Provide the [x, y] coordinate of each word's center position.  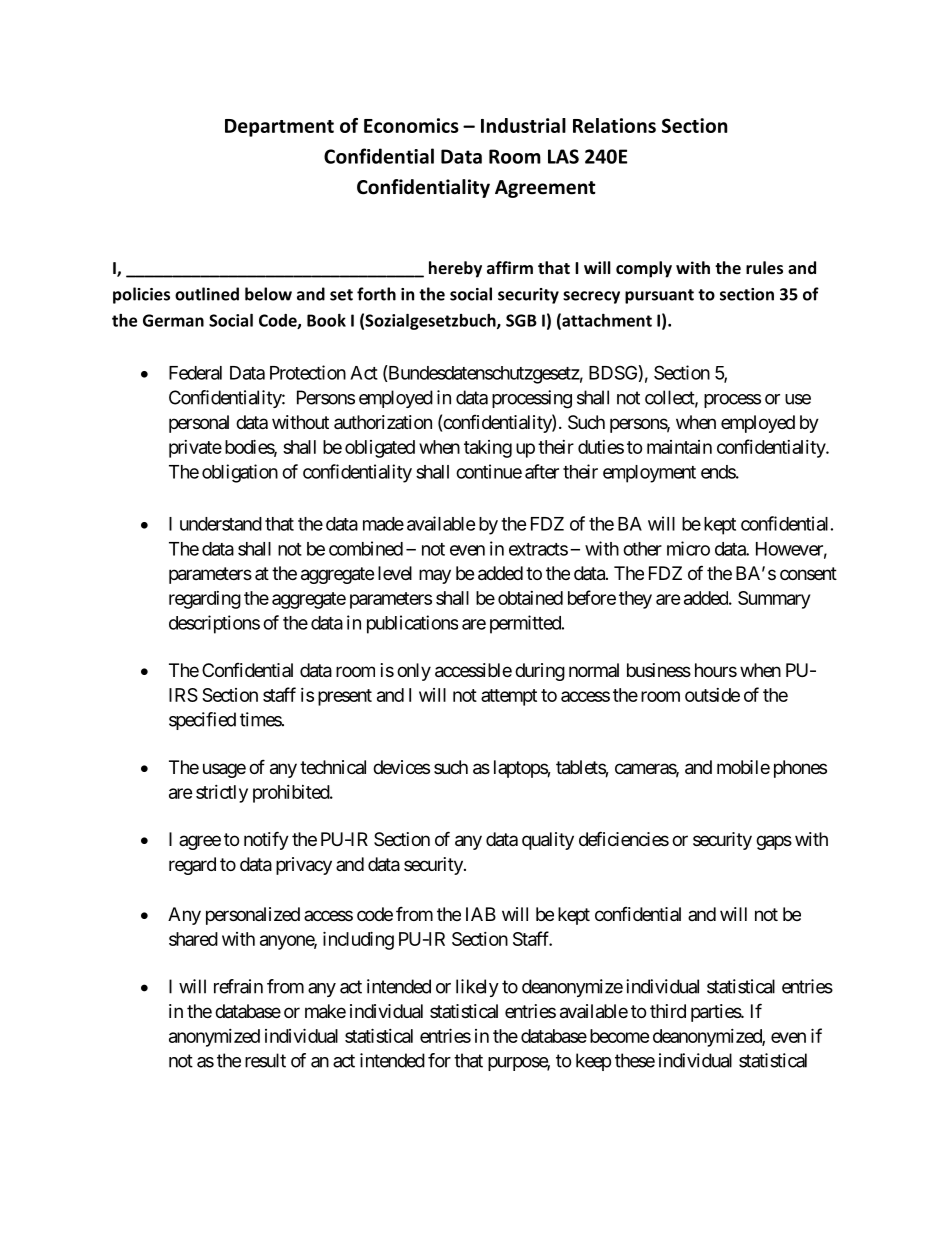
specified [202, 721]
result [265, 1060]
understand [221, 524]
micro [688, 548]
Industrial [523, 125]
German [173, 320]
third [668, 1011]
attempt [509, 697]
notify [266, 840]
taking [488, 449]
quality [548, 841]
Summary [774, 600]
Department [279, 128]
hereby [455, 269]
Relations [614, 125]
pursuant [659, 296]
